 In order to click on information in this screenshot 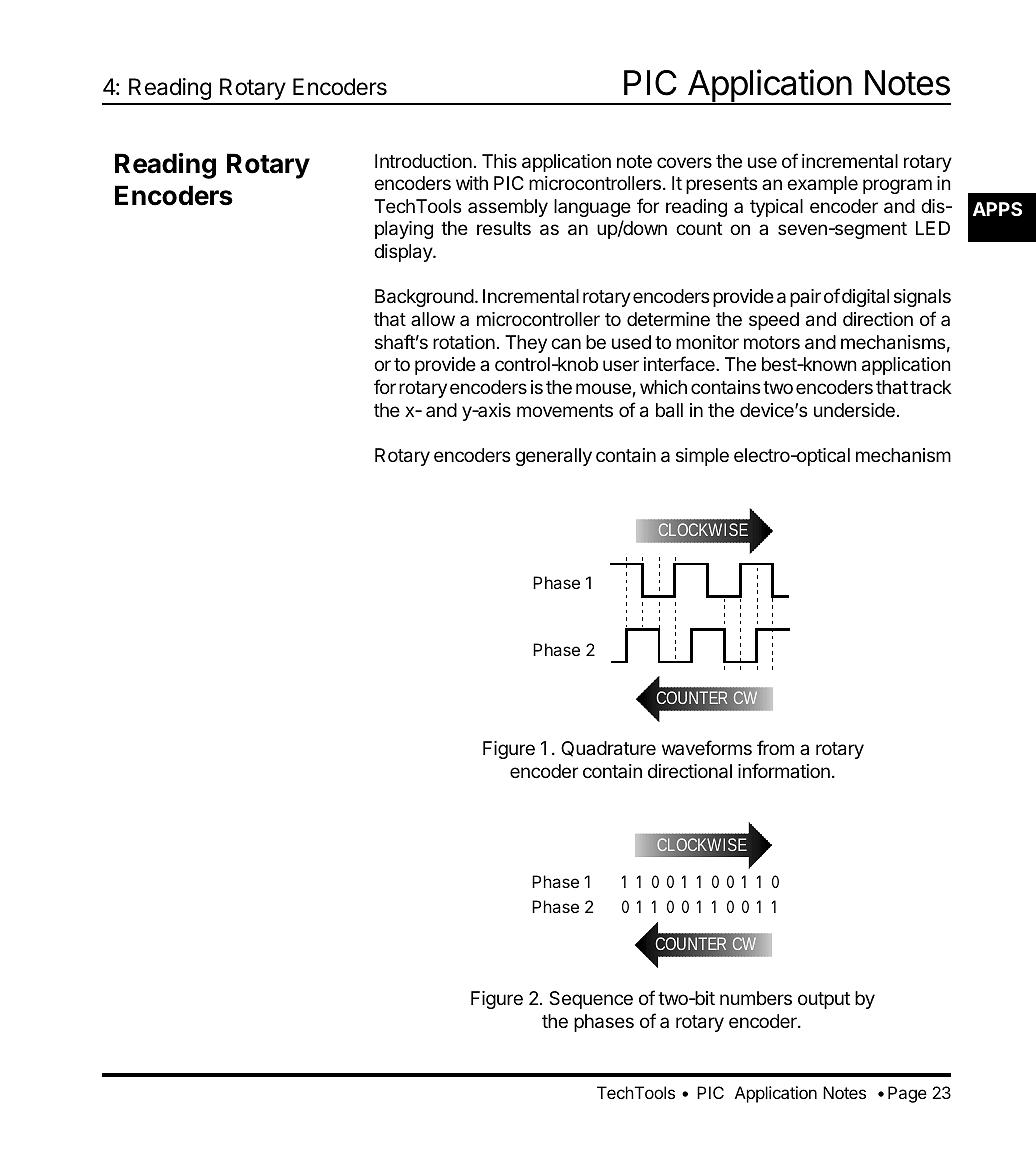, I will do `click(784, 770)`.
